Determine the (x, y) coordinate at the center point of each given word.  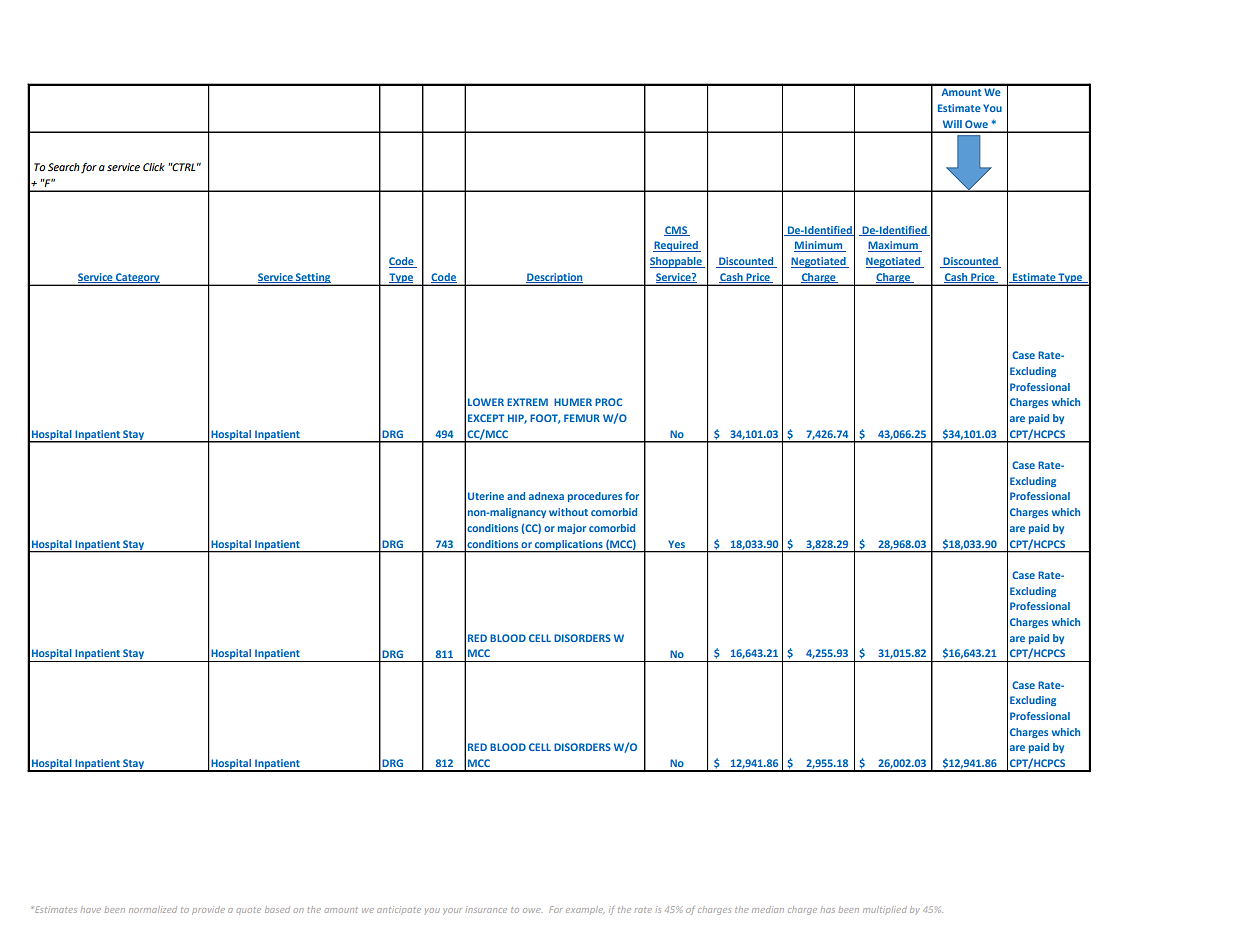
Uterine (486, 496)
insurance (486, 910)
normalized (153, 909)
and (516, 496)
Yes (676, 544)
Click (154, 167)
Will (952, 124)
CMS (676, 231)
